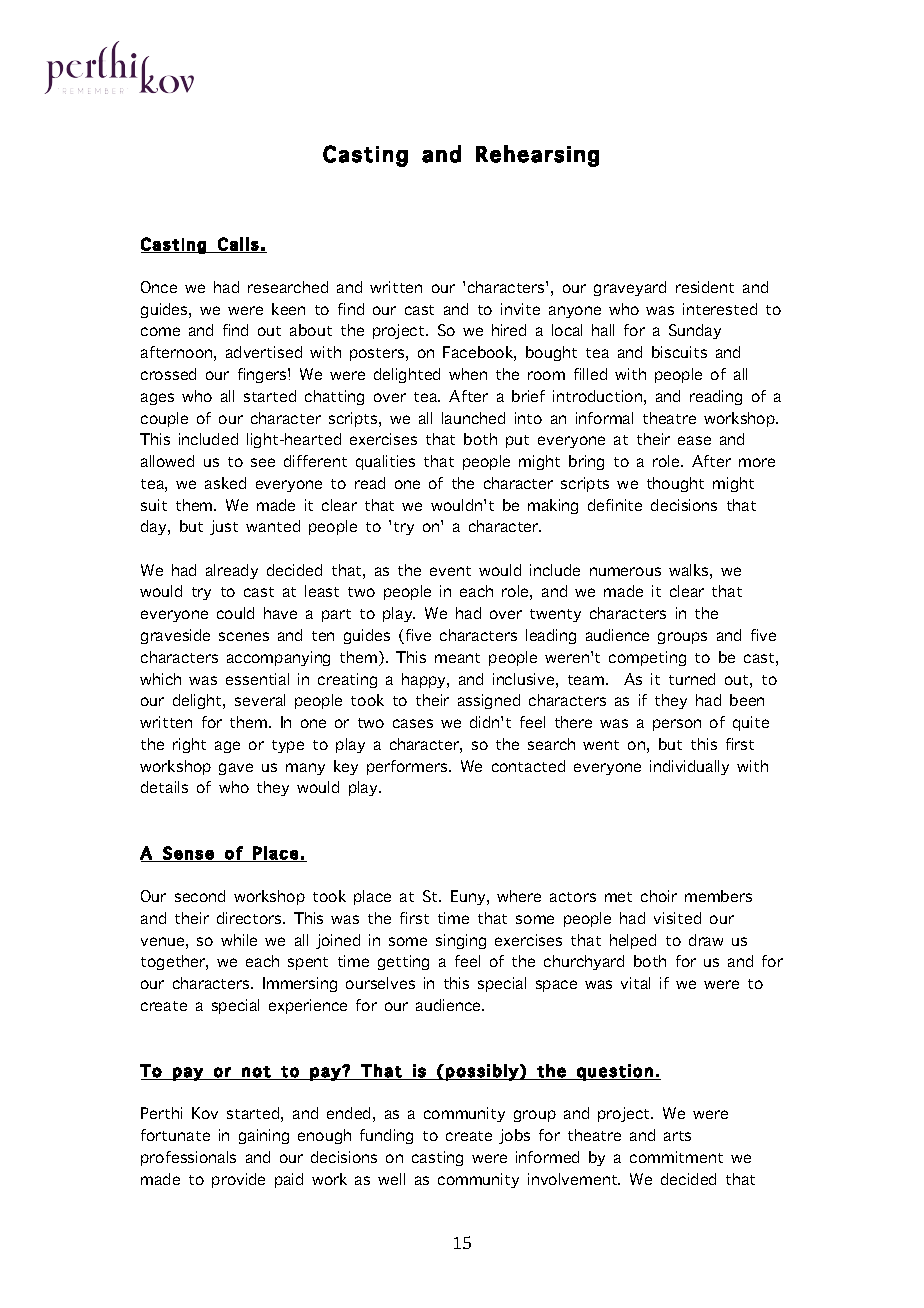  I want to click on launched, so click(473, 418).
